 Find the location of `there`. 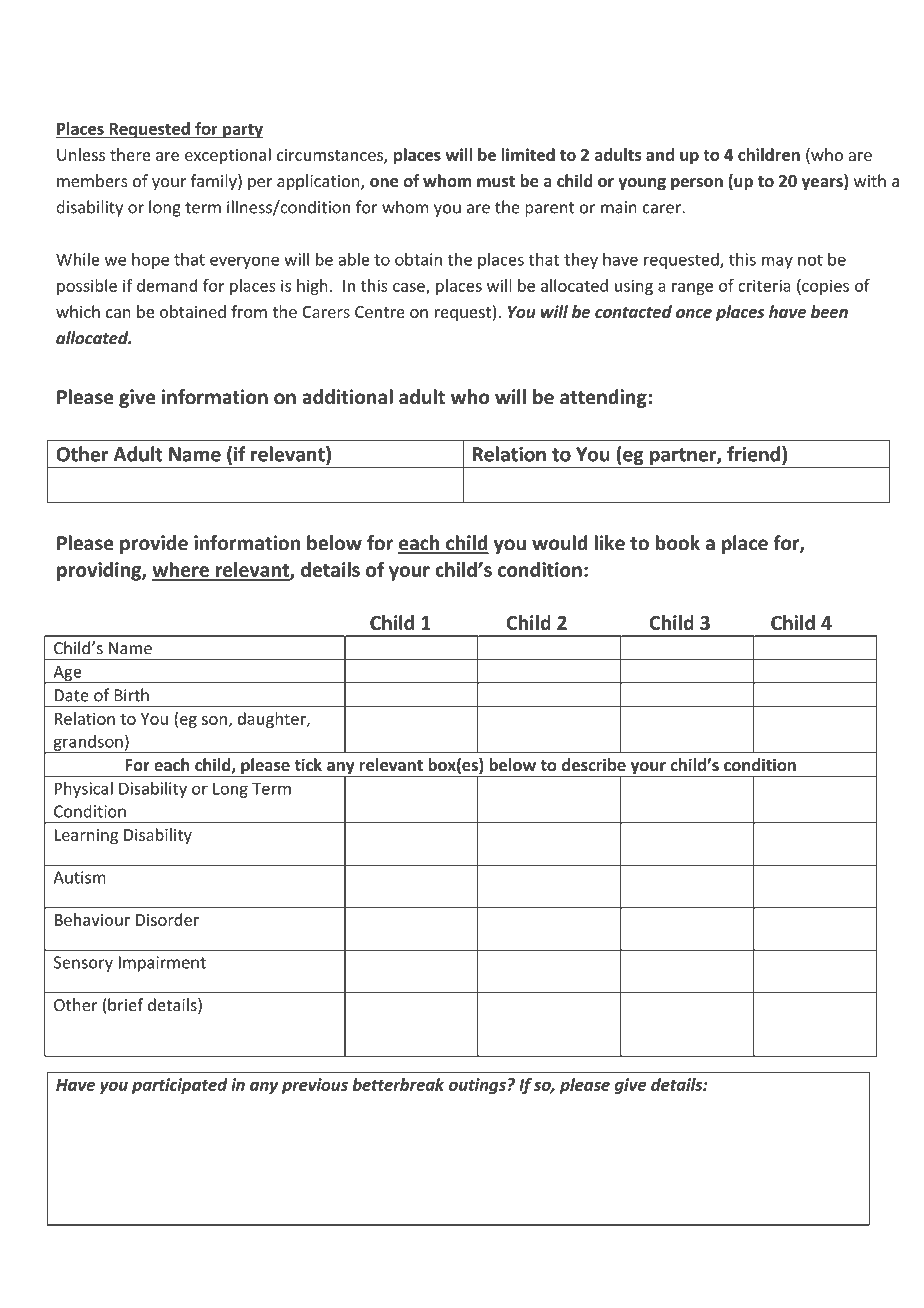

there is located at coordinates (130, 154).
